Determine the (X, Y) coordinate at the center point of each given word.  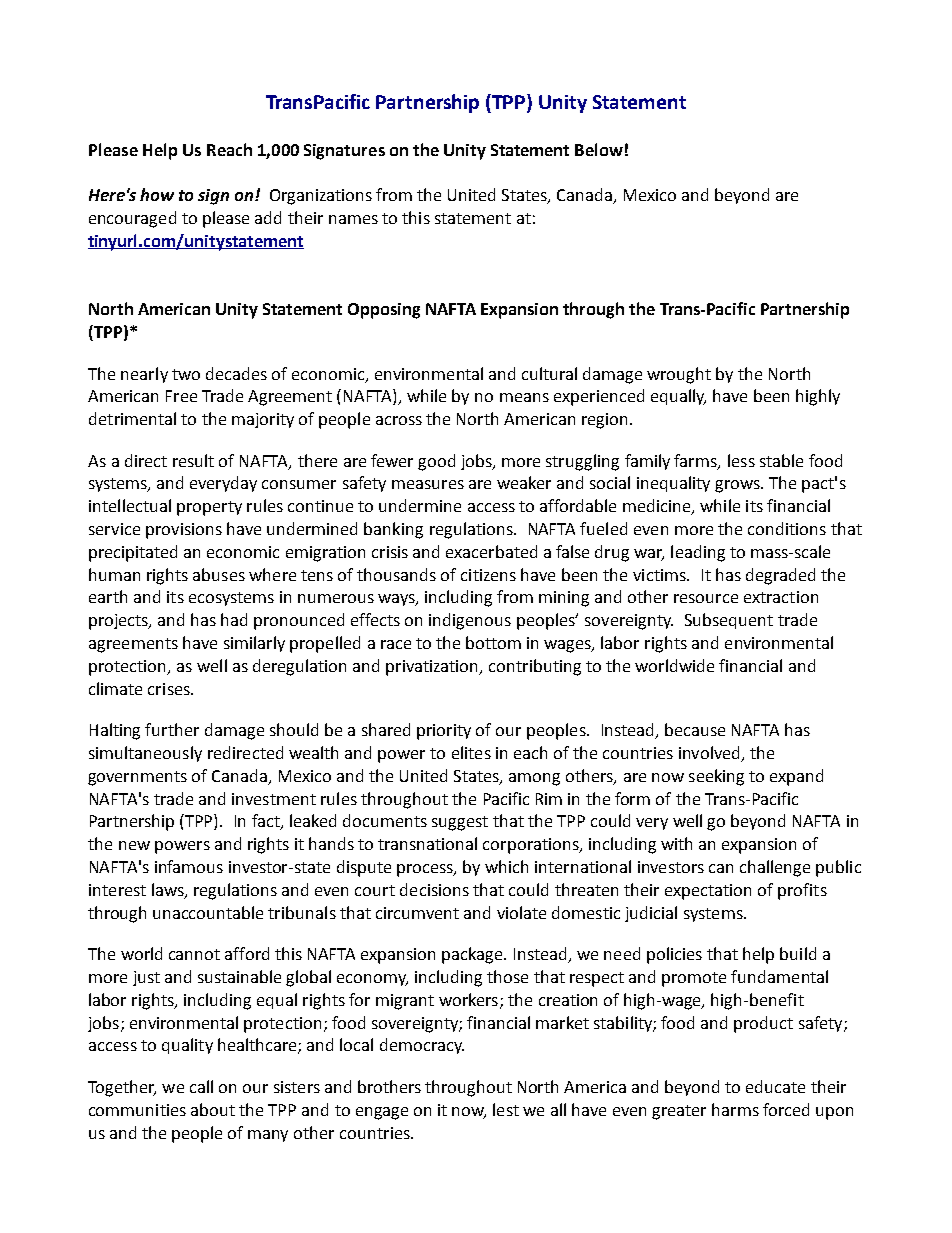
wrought (679, 375)
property (209, 508)
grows (738, 486)
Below (599, 149)
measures (428, 484)
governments (137, 778)
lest (506, 1109)
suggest (460, 823)
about (213, 1109)
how (157, 194)
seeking (716, 777)
